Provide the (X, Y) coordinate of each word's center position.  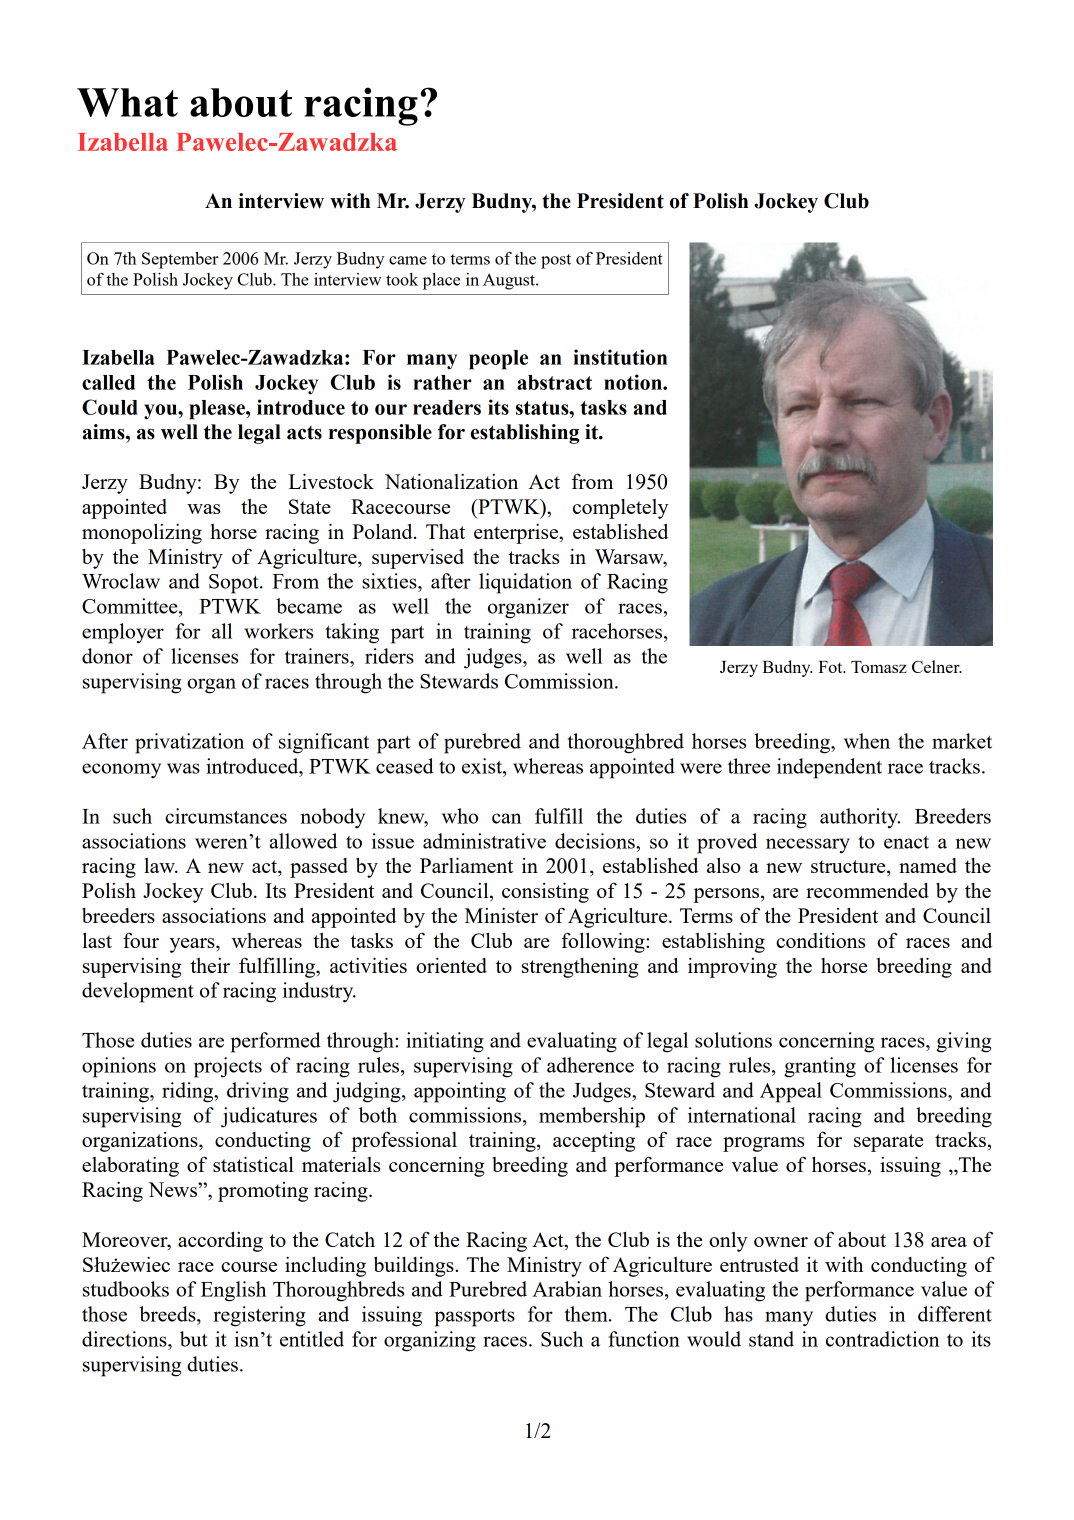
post (556, 261)
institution (620, 357)
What (127, 102)
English (233, 1291)
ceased (405, 766)
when (867, 741)
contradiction (882, 1339)
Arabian (567, 1289)
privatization (189, 743)
